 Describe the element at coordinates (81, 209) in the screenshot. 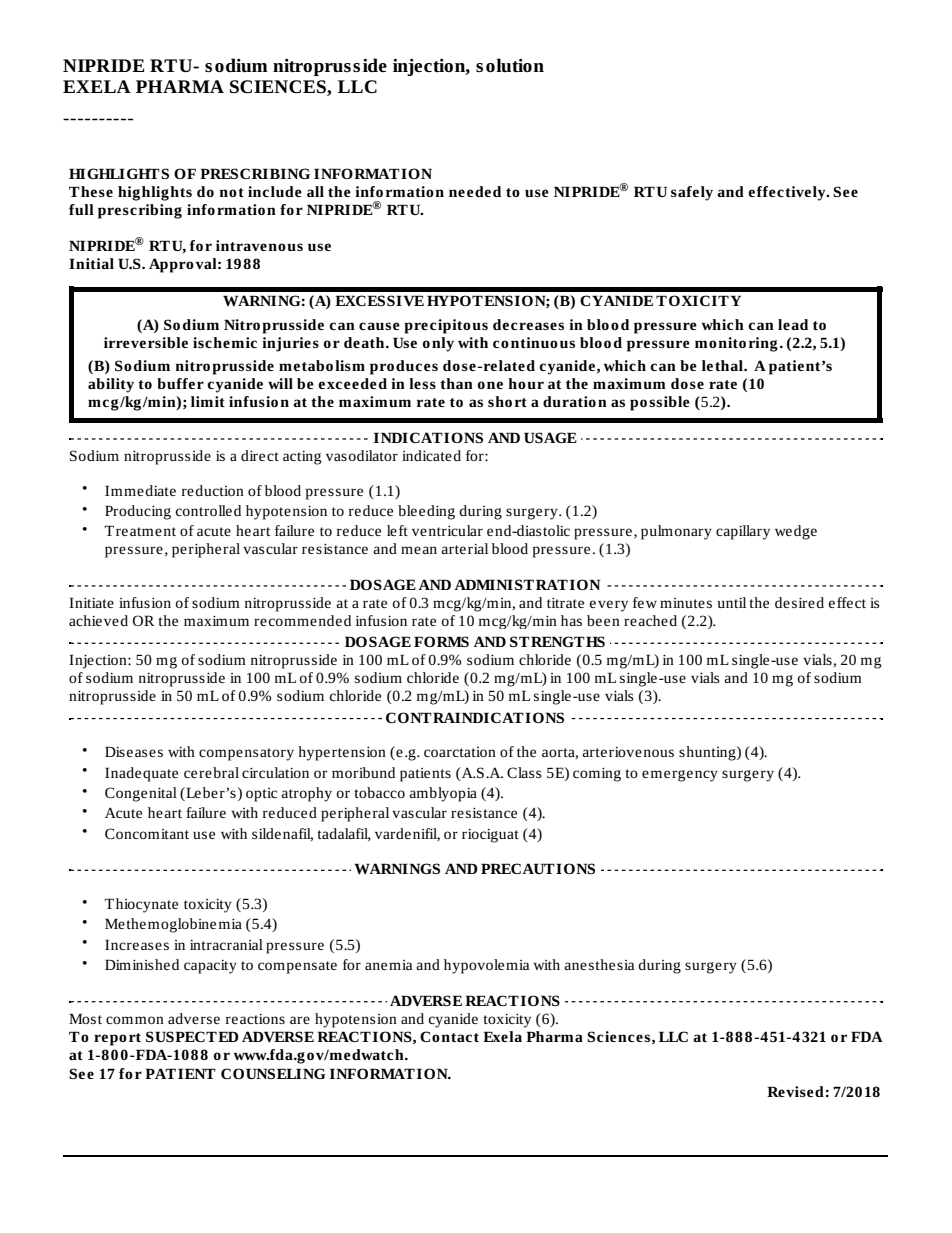

I see `full` at that location.
